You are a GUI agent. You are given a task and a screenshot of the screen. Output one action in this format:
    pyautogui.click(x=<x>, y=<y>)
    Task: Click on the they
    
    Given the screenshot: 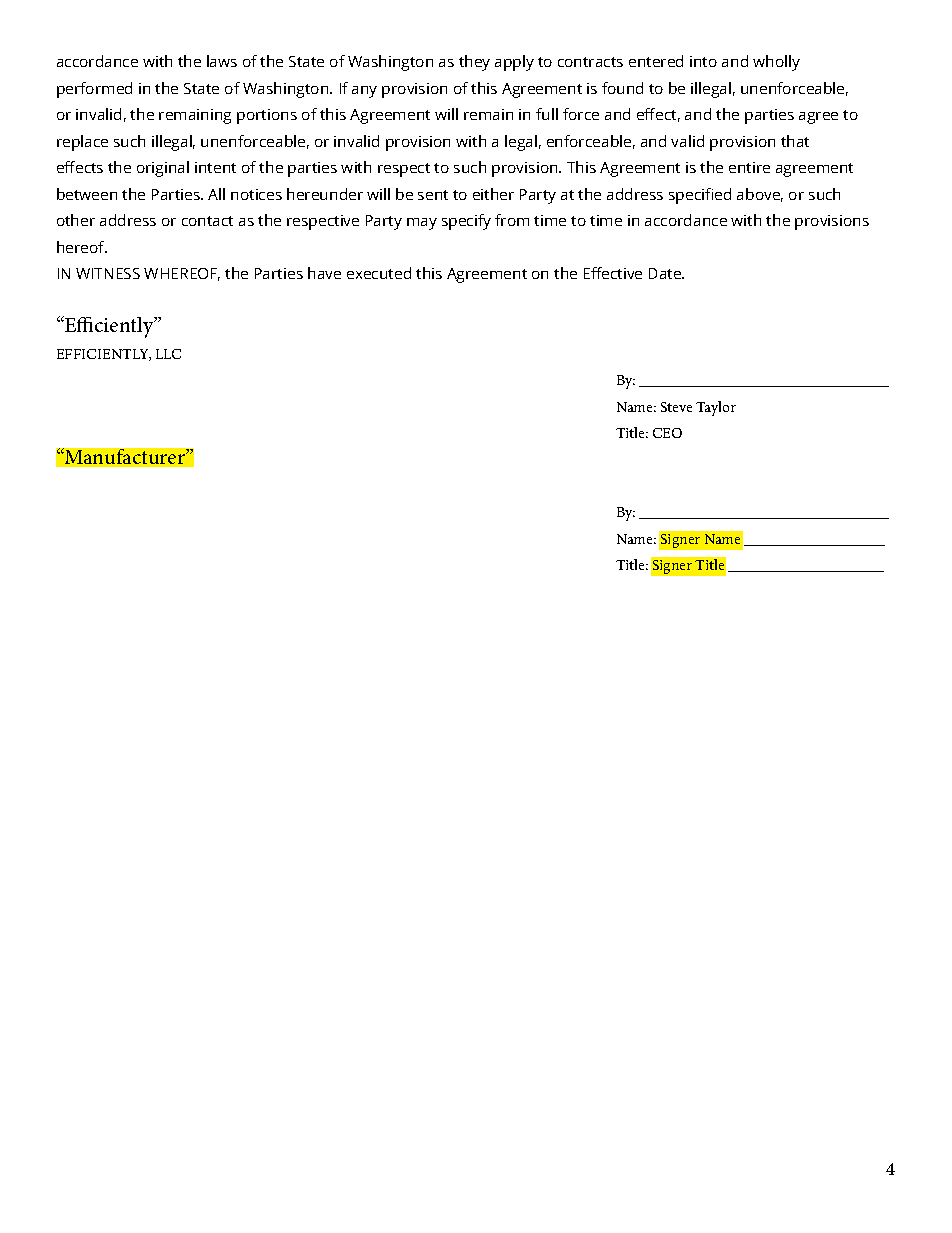 What is the action you would take?
    pyautogui.click(x=474, y=63)
